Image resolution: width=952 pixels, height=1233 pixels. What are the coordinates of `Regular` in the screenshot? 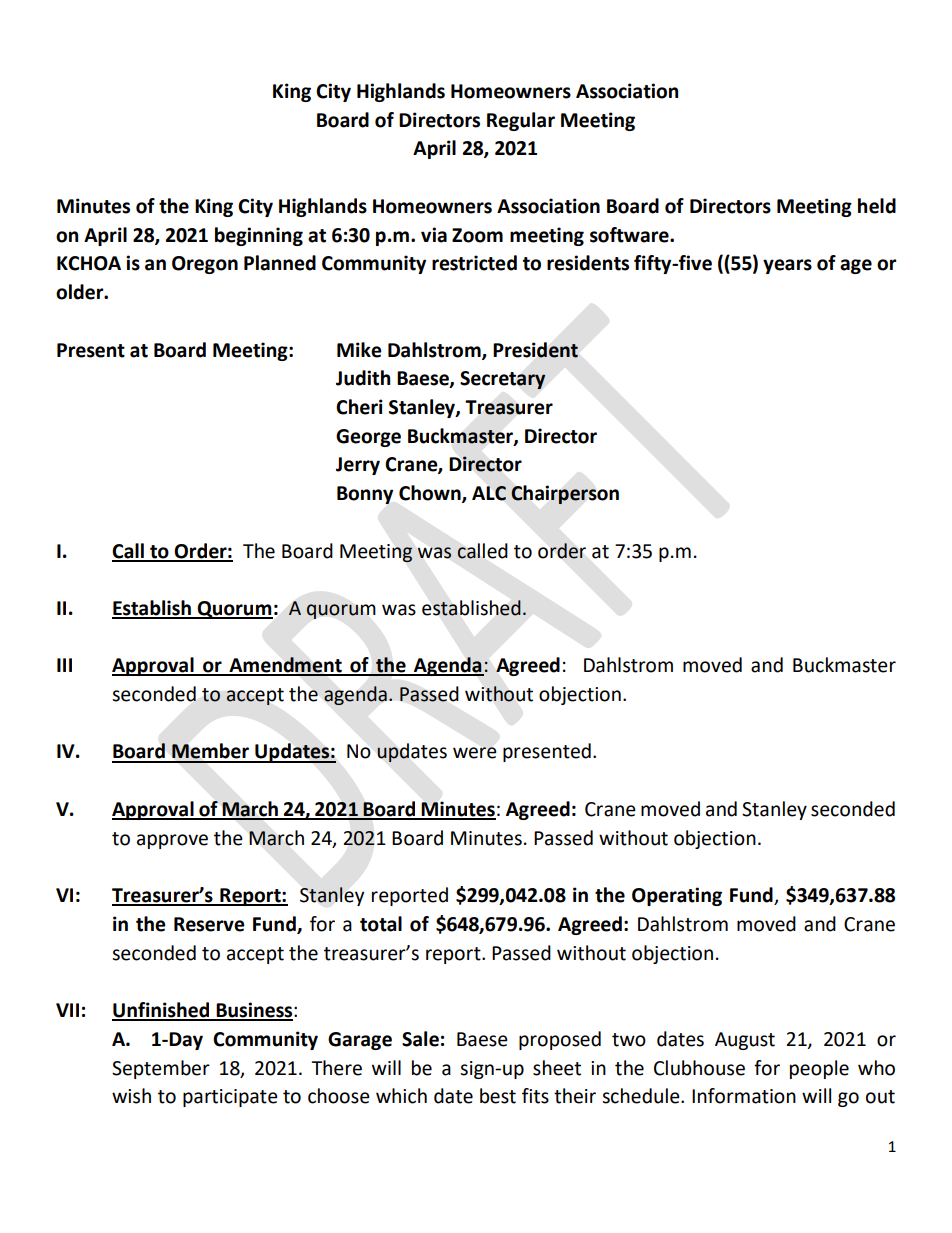 It's located at (521, 121).
